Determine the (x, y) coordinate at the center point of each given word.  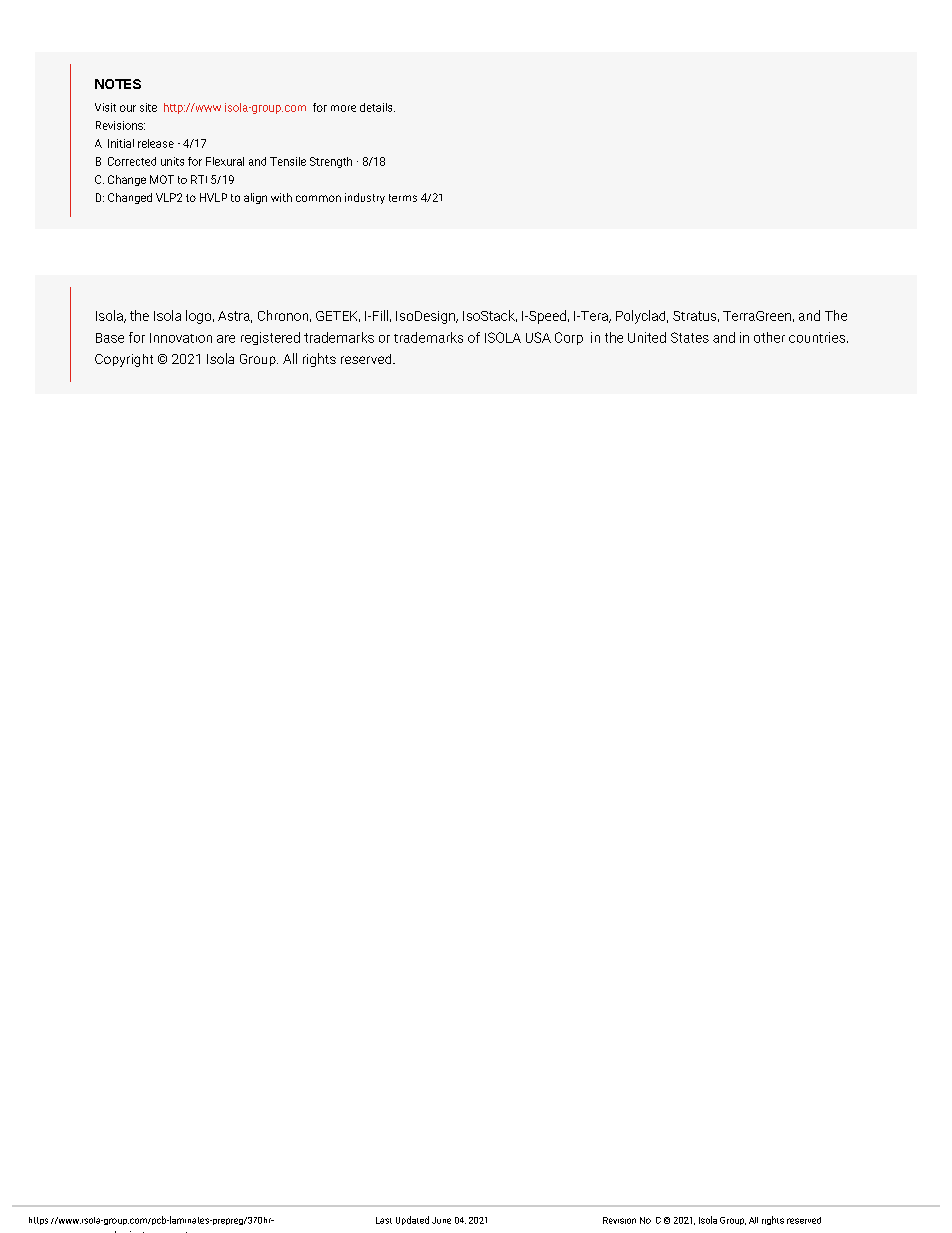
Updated (412, 1220)
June (441, 1220)
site (148, 107)
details (377, 107)
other (769, 337)
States (690, 337)
